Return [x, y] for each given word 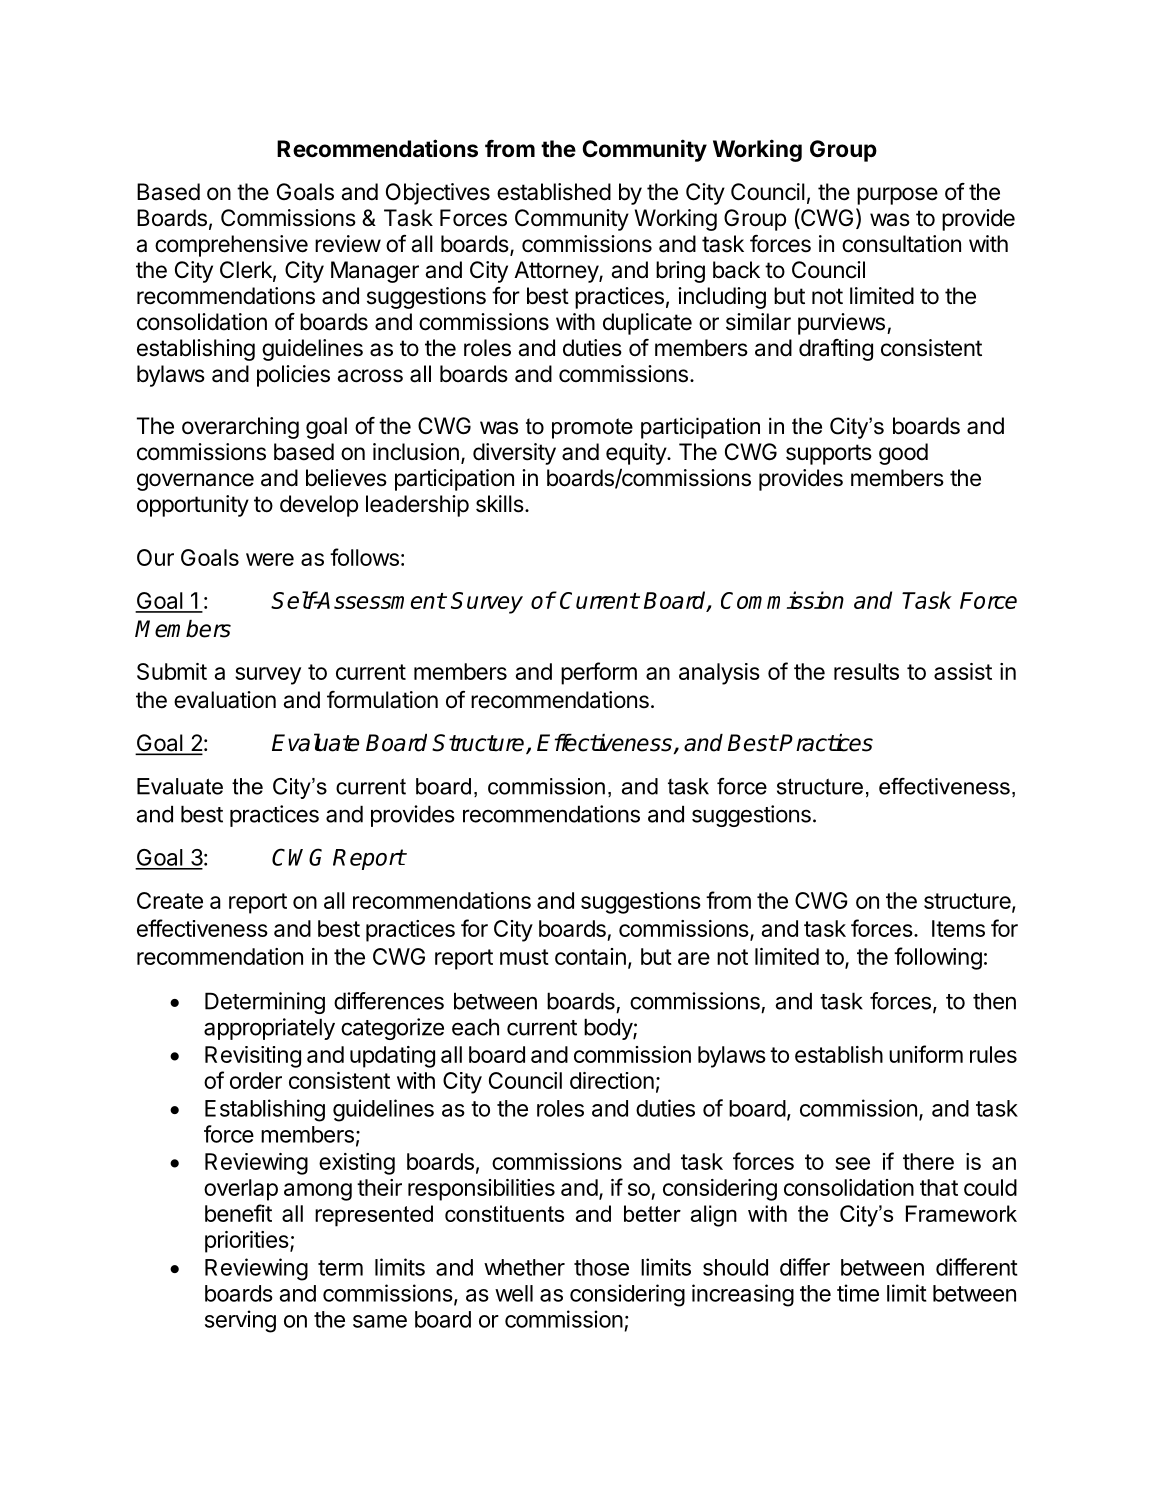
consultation [901, 244]
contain [590, 956]
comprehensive [231, 246]
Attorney [557, 272]
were [270, 559]
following [938, 958]
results [866, 671]
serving [240, 1321]
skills [500, 504]
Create [170, 900]
